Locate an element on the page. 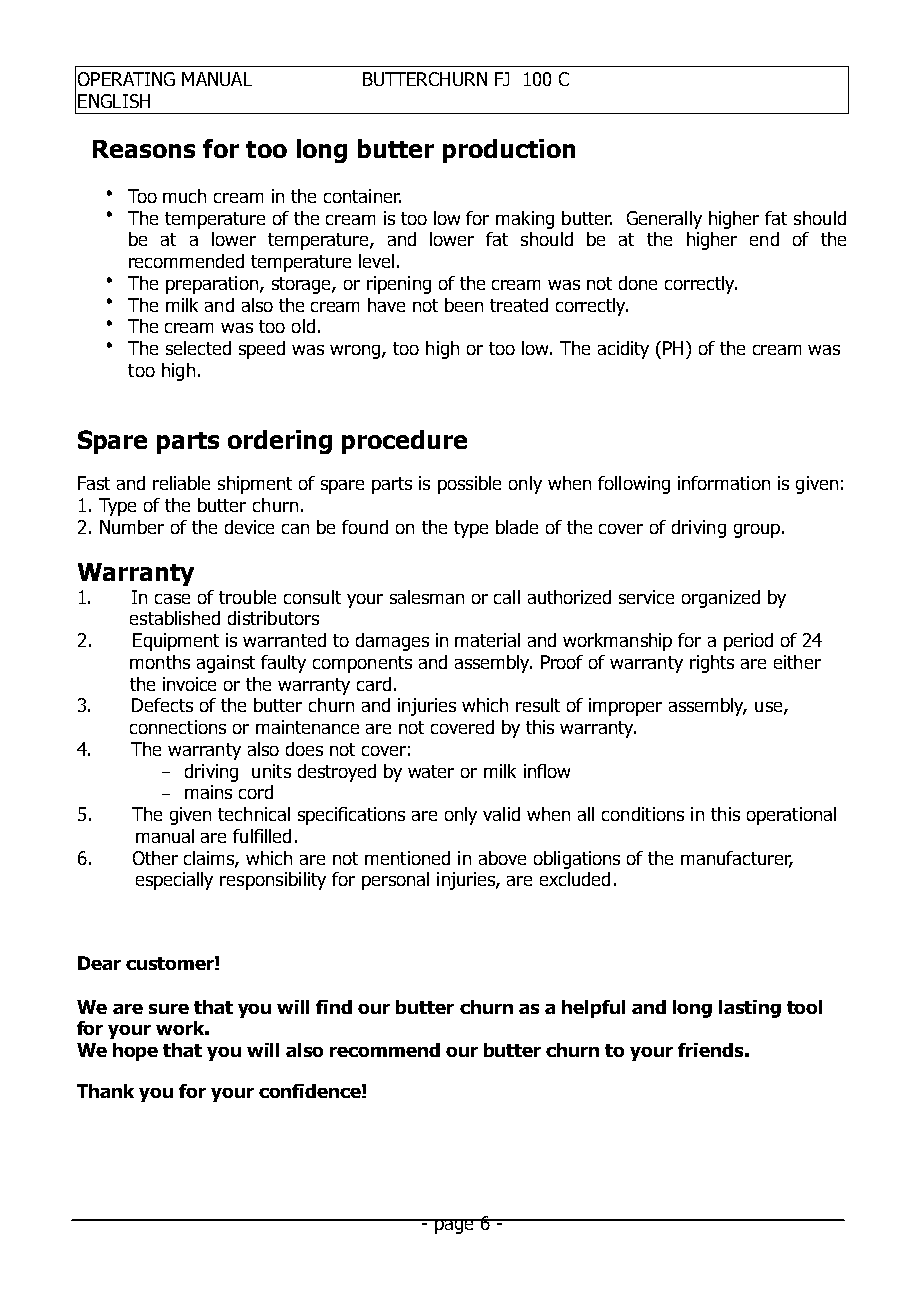 Image resolution: width=924 pixels, height=1308 pixels. lasting is located at coordinates (750, 1009).
